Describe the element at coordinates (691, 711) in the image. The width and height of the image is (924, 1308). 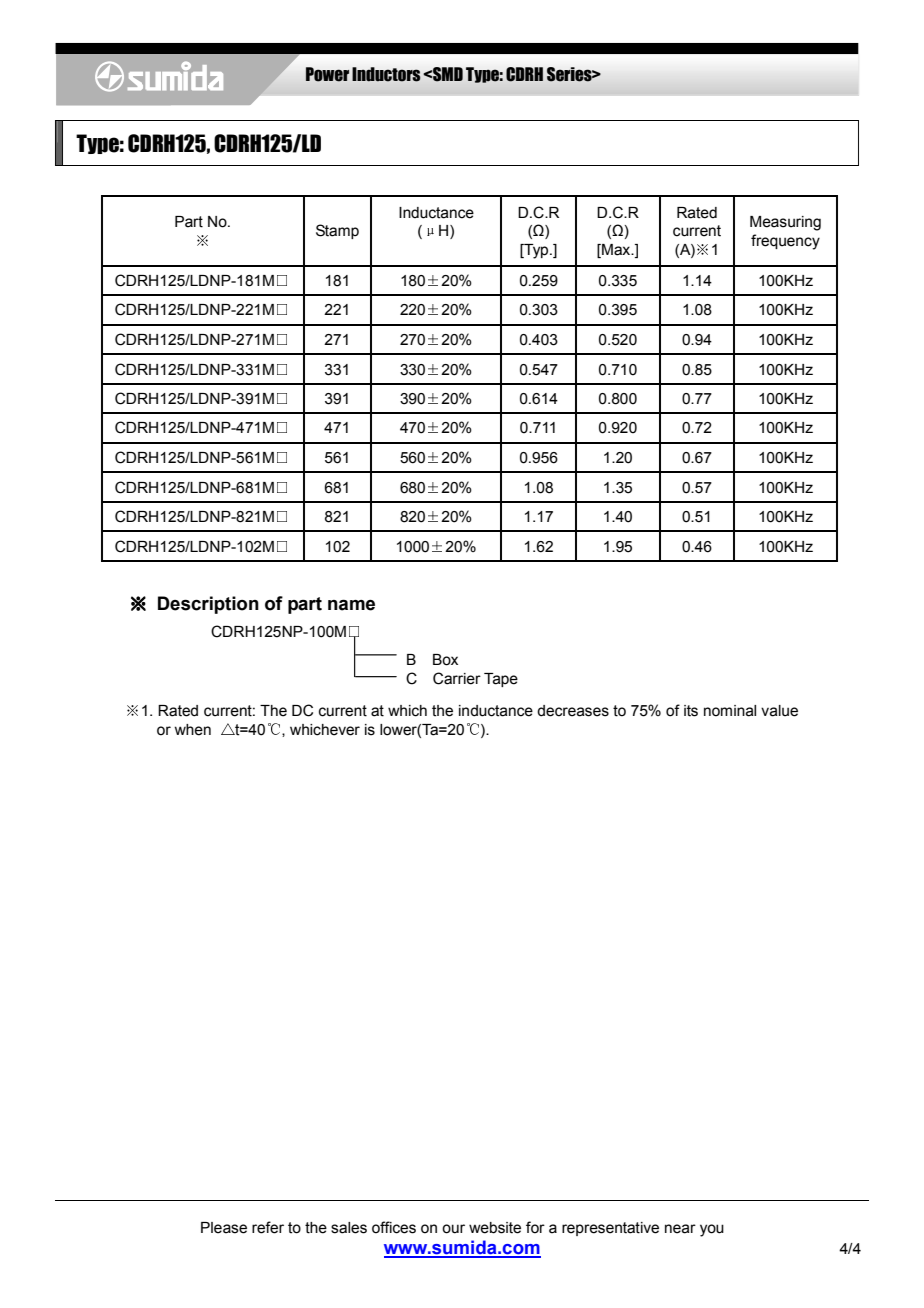
I see `its` at that location.
